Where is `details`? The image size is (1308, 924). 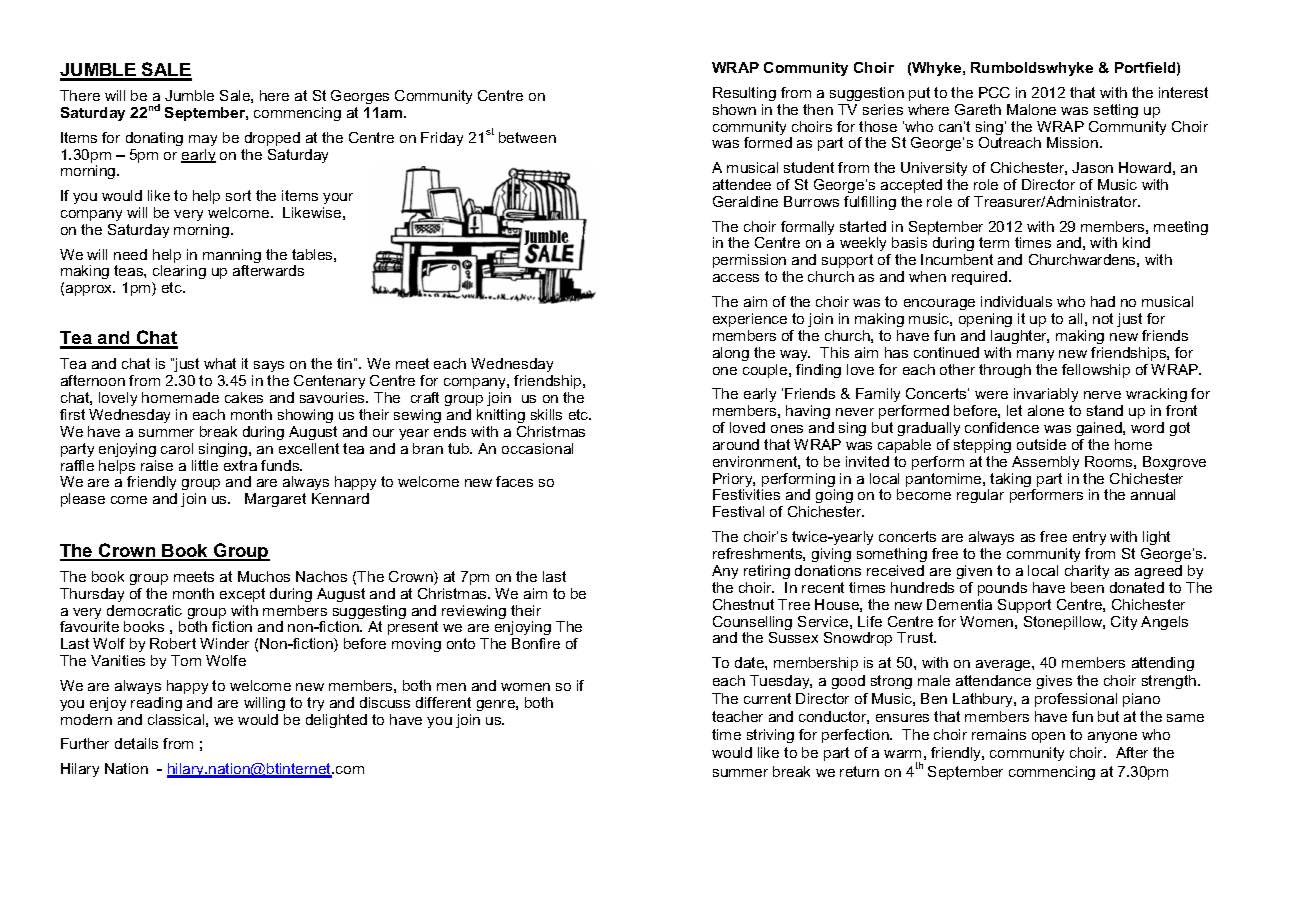 details is located at coordinates (136, 743).
